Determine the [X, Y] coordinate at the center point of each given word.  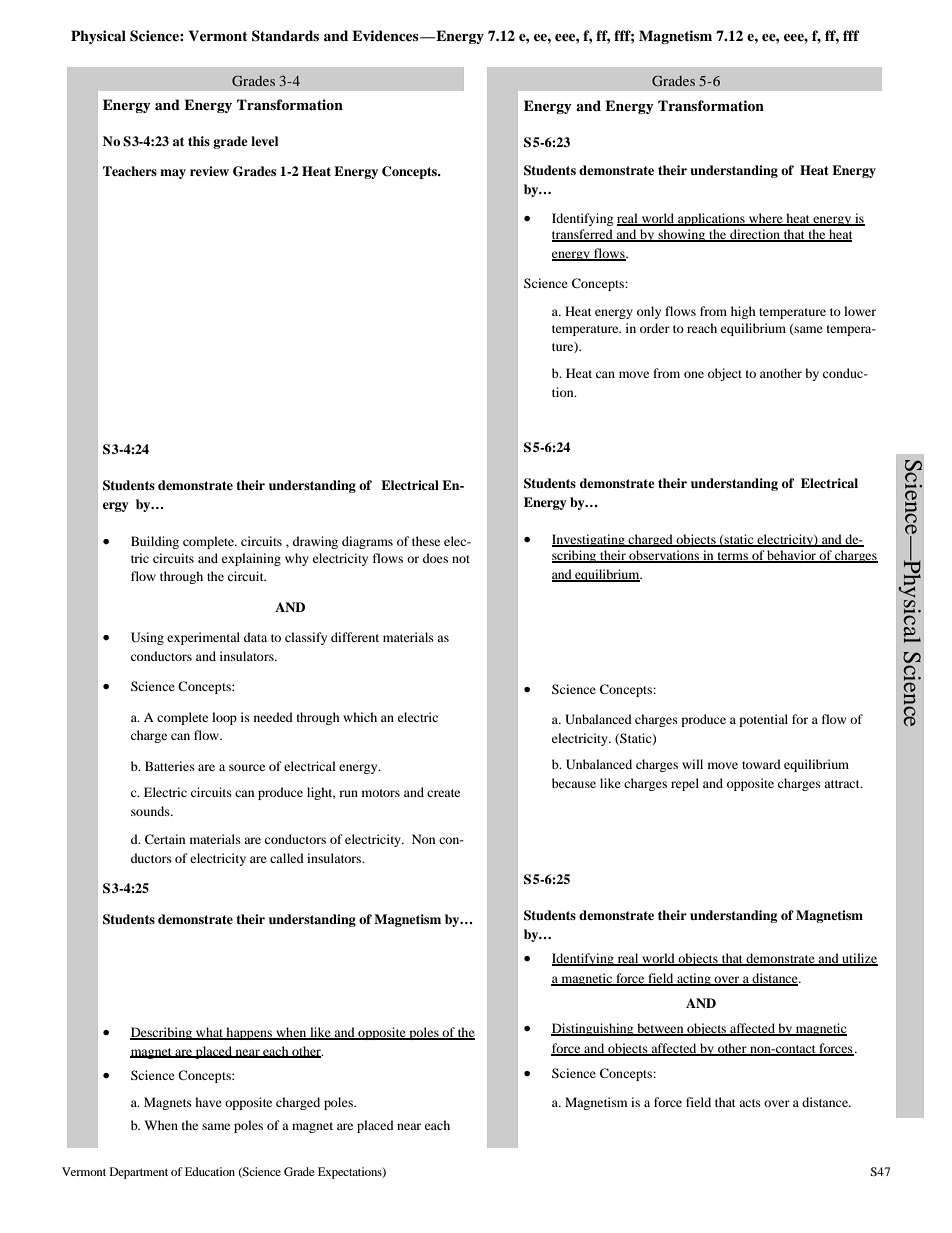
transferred [583, 235]
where [766, 219]
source [247, 767]
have [208, 1102]
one [694, 374]
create [443, 793]
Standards [285, 36]
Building [155, 542]
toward [761, 764]
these [426, 541]
